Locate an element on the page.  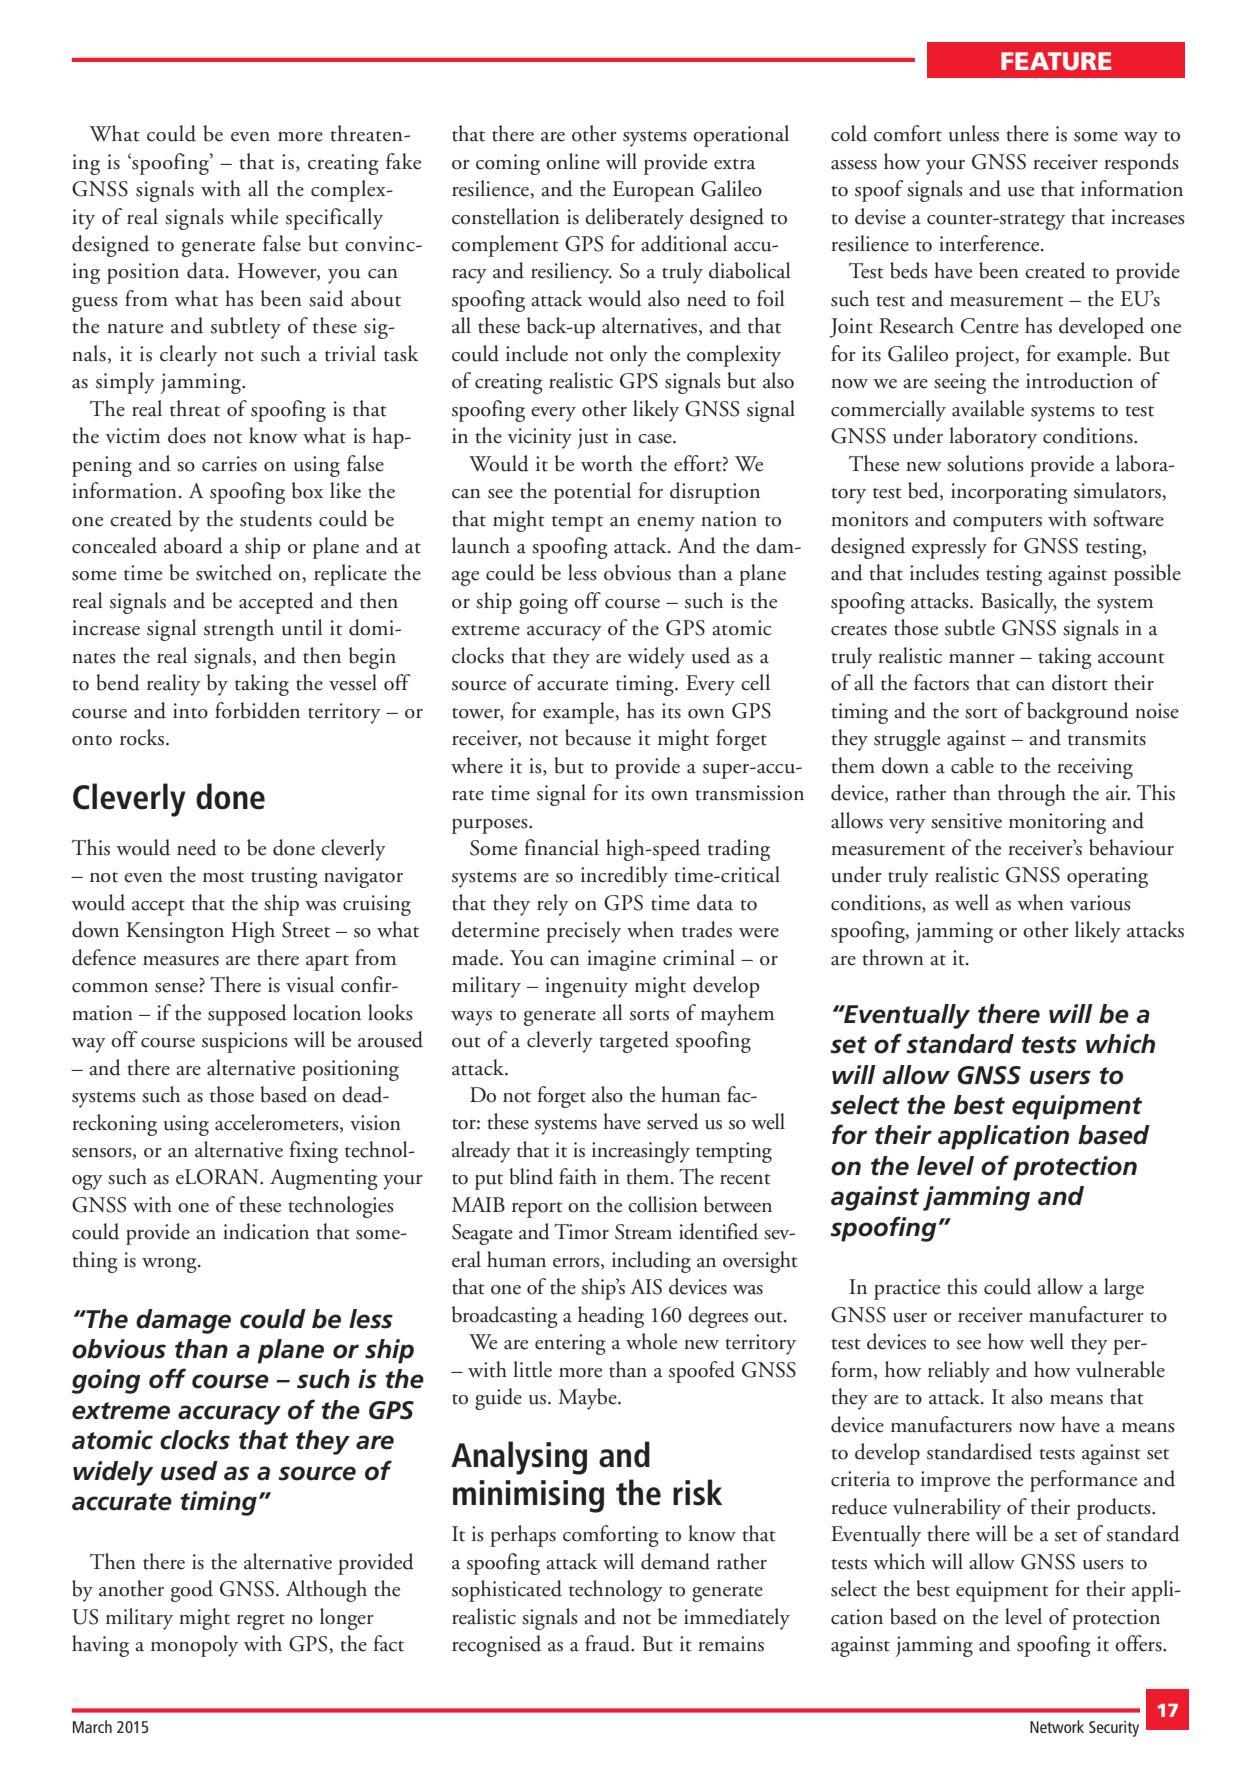
various is located at coordinates (1100, 903).
